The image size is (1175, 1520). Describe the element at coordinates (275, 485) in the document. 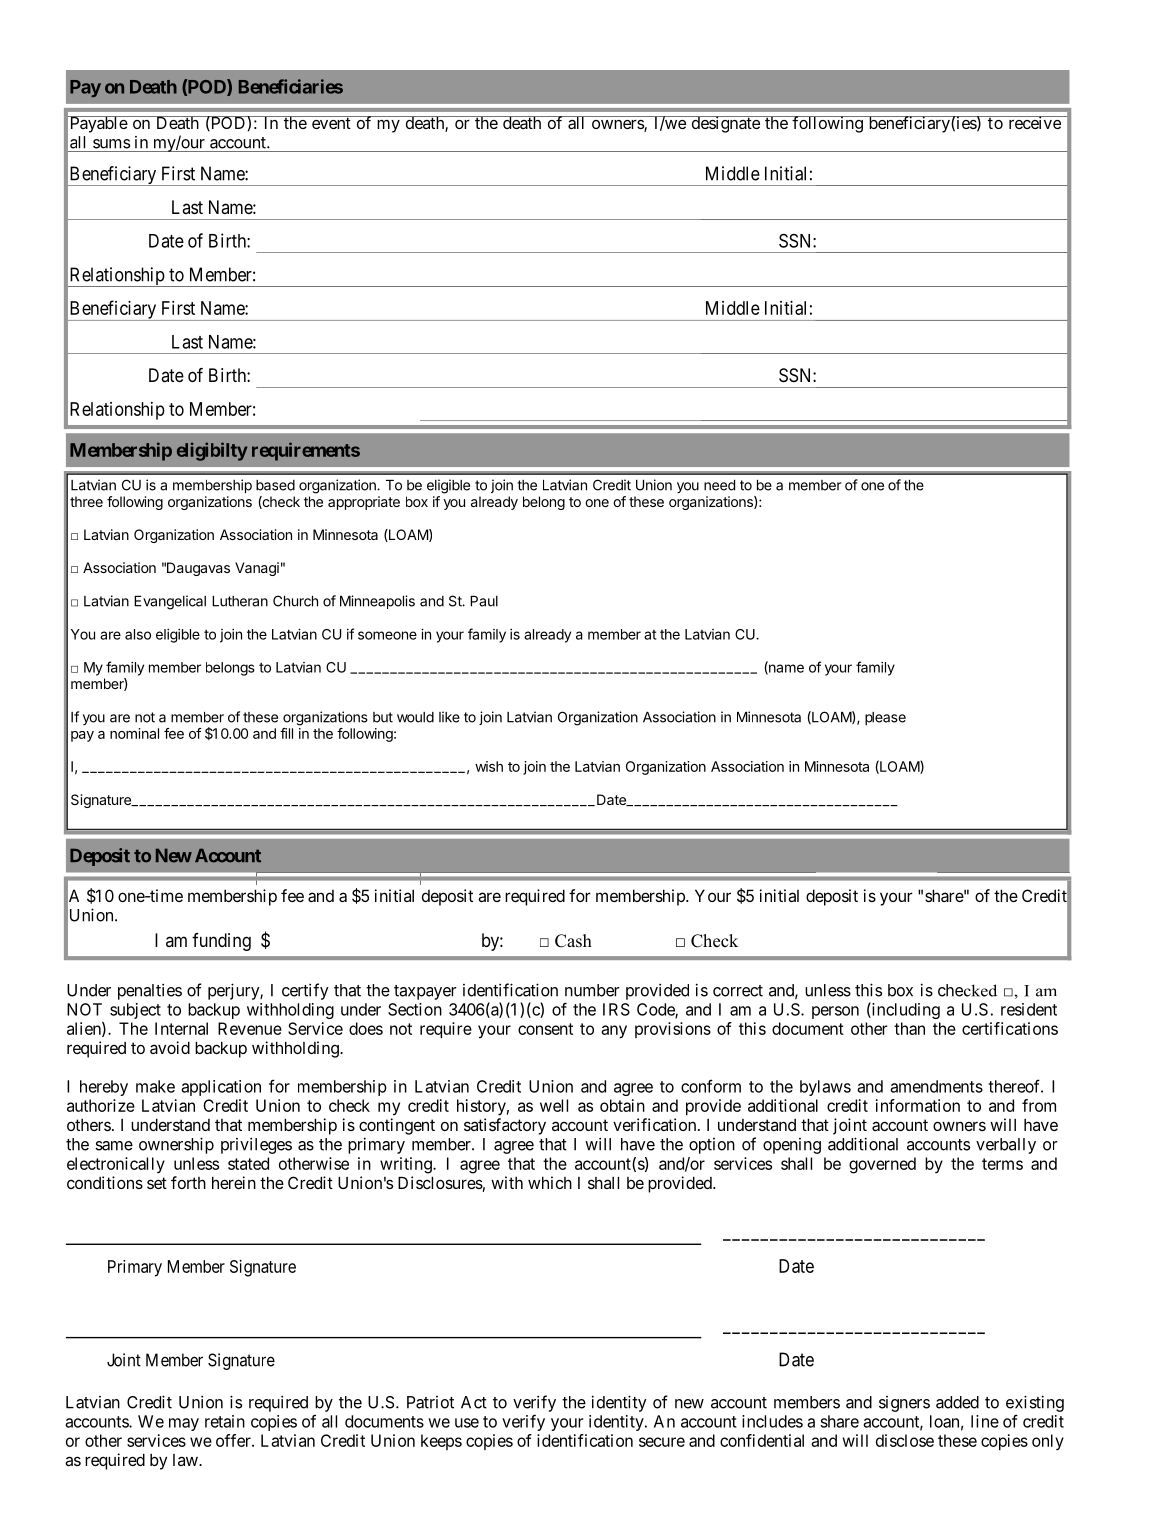

I see `based` at that location.
